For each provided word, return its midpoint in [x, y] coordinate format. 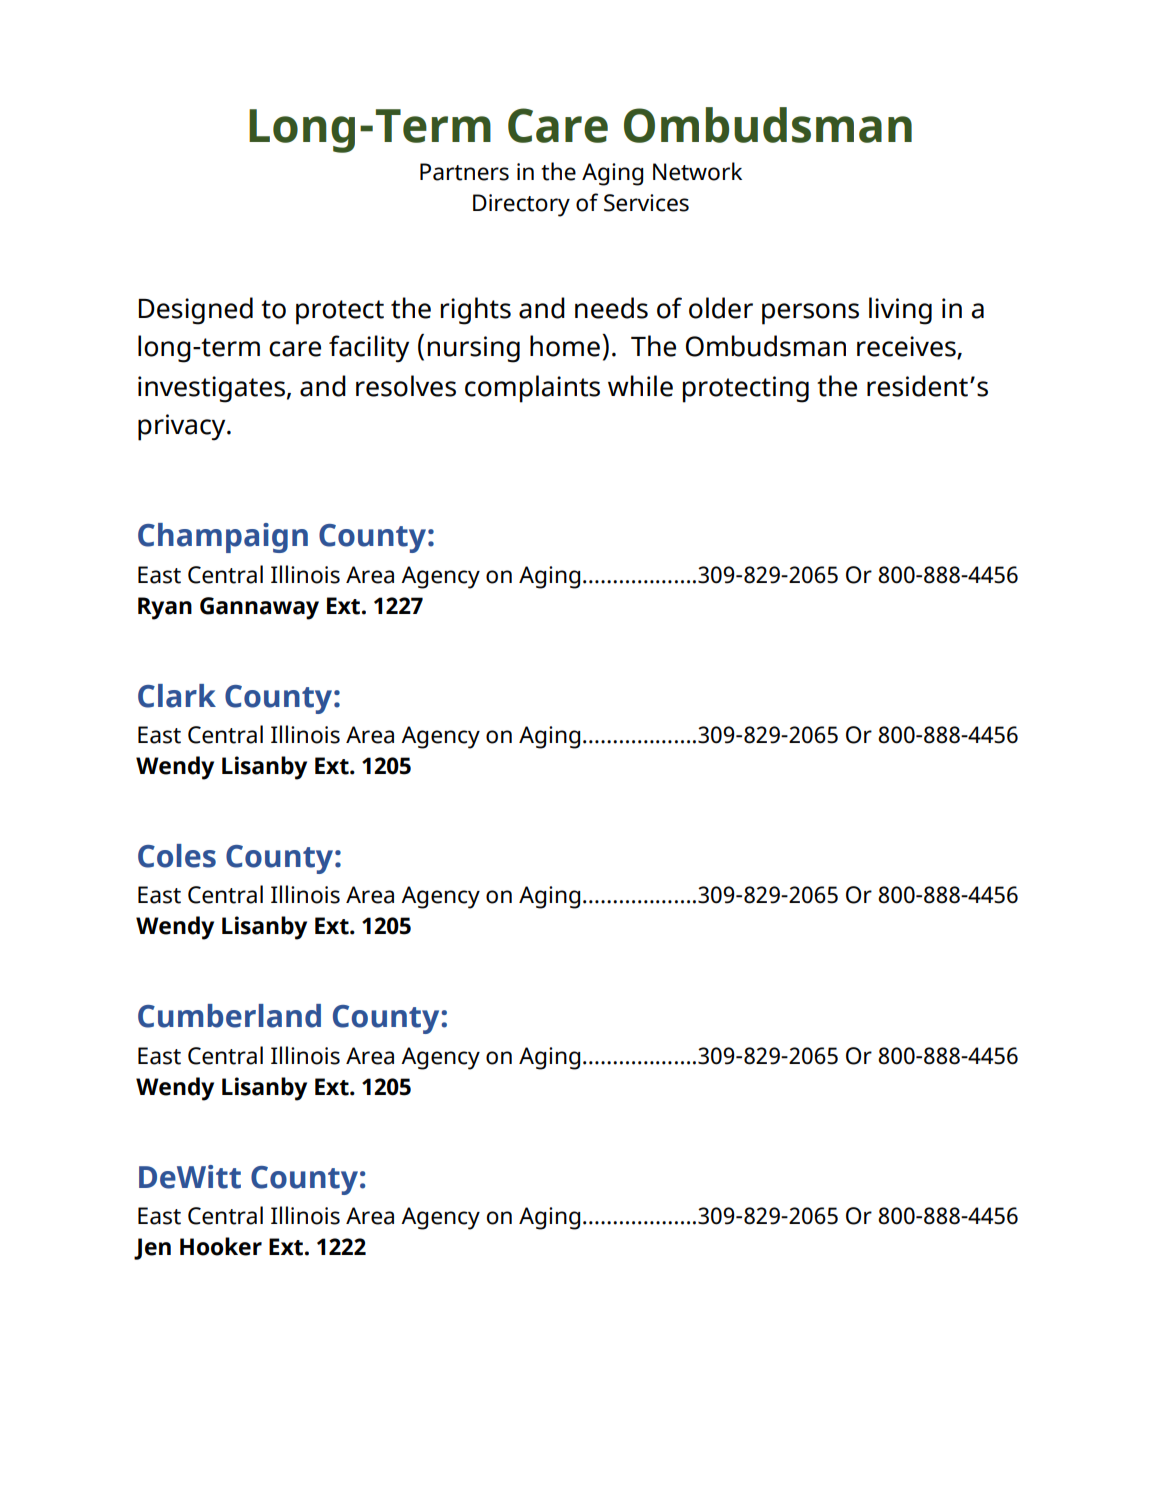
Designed [196, 311]
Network [697, 171]
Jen [152, 1249]
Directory [521, 205]
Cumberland [229, 1016]
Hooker [221, 1246]
